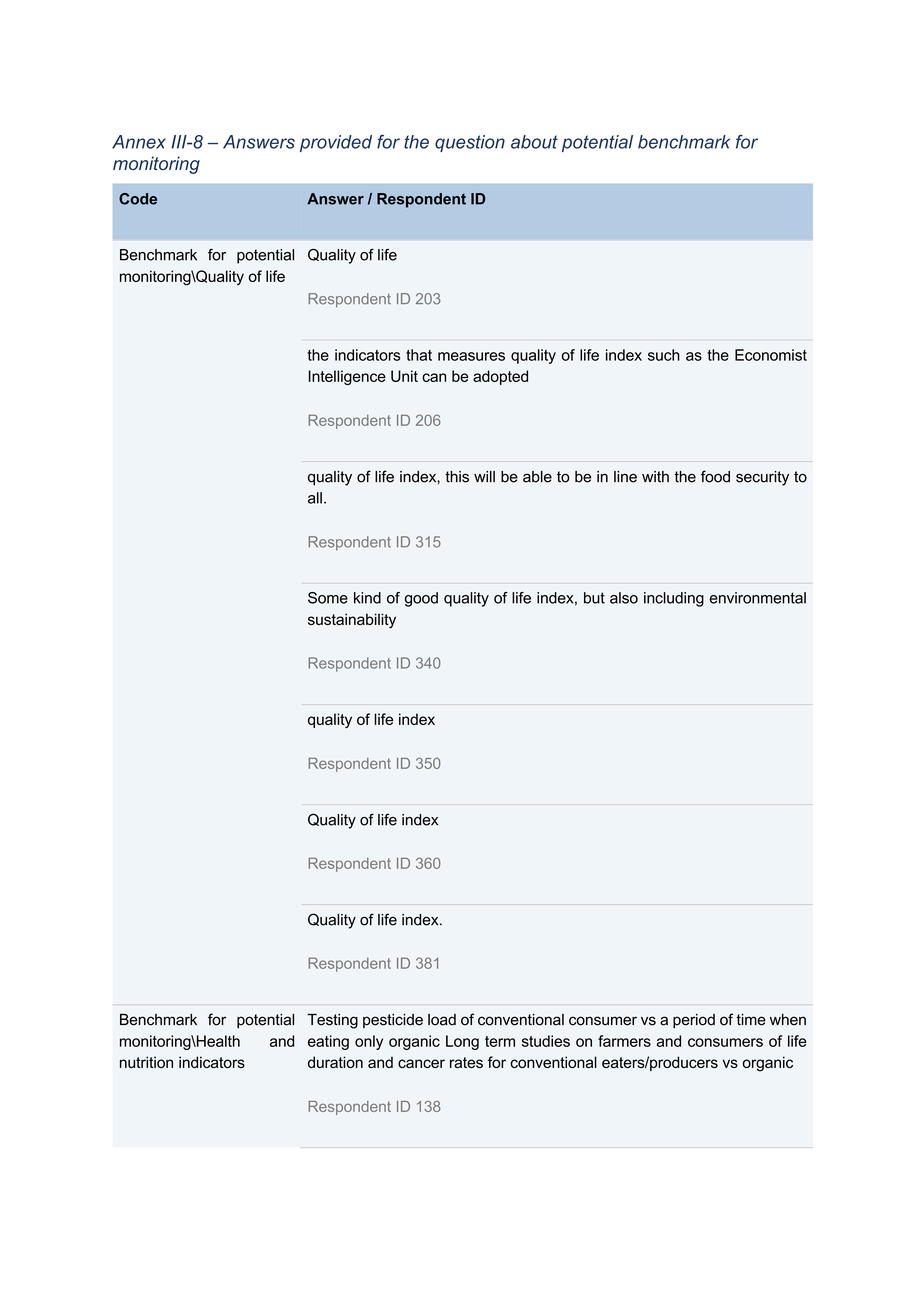 The image size is (924, 1308). Describe the element at coordinates (139, 142) in the screenshot. I see `Annex` at that location.
